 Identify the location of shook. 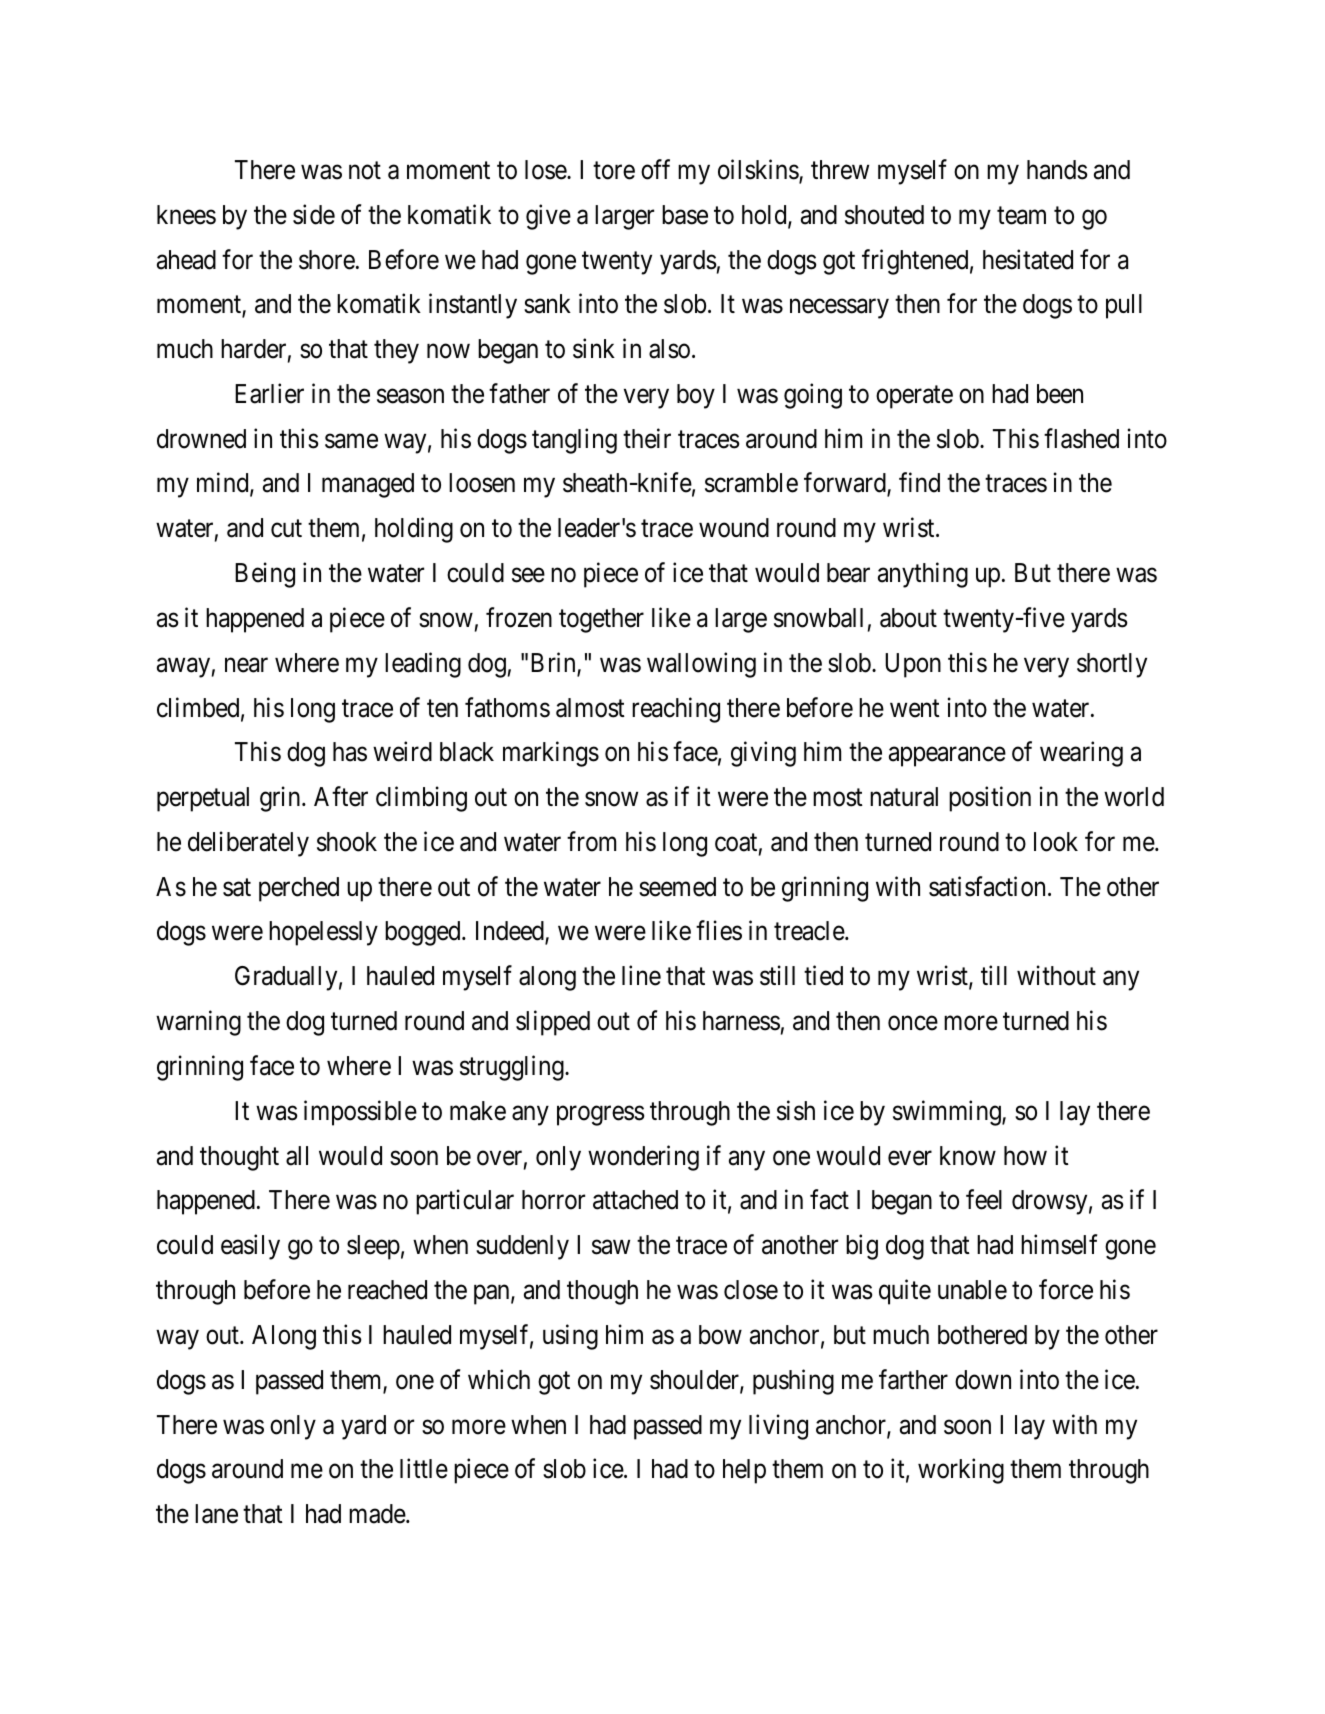
(347, 842).
